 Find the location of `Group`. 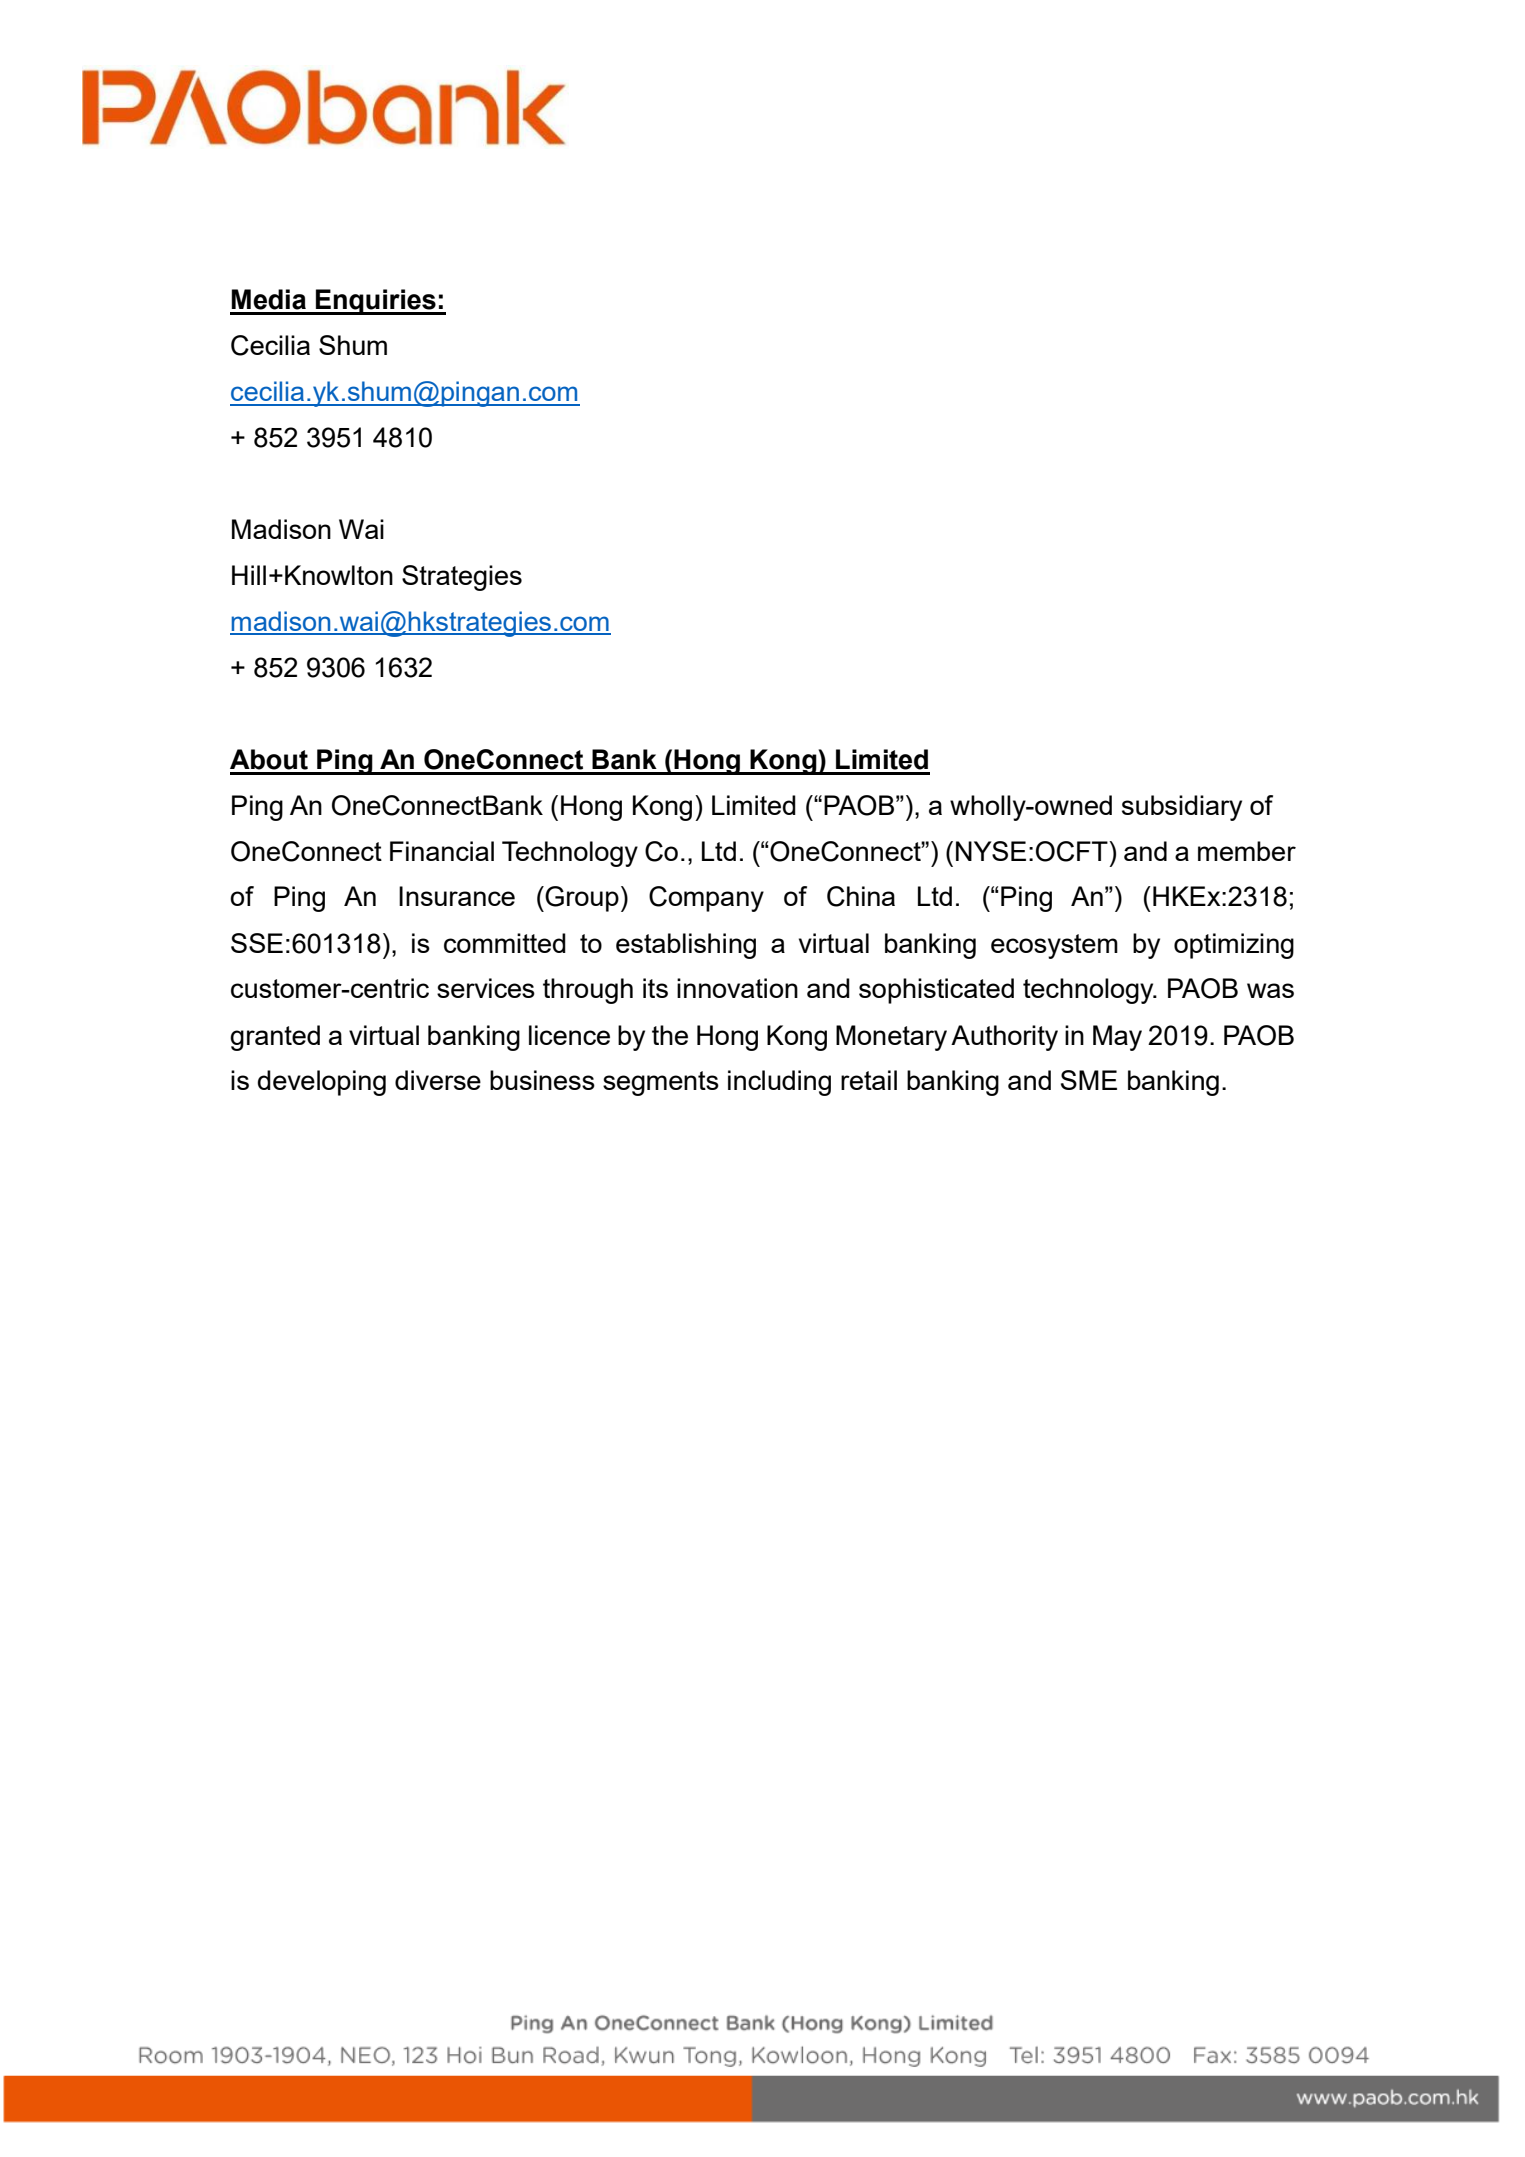

Group is located at coordinates (582, 899).
